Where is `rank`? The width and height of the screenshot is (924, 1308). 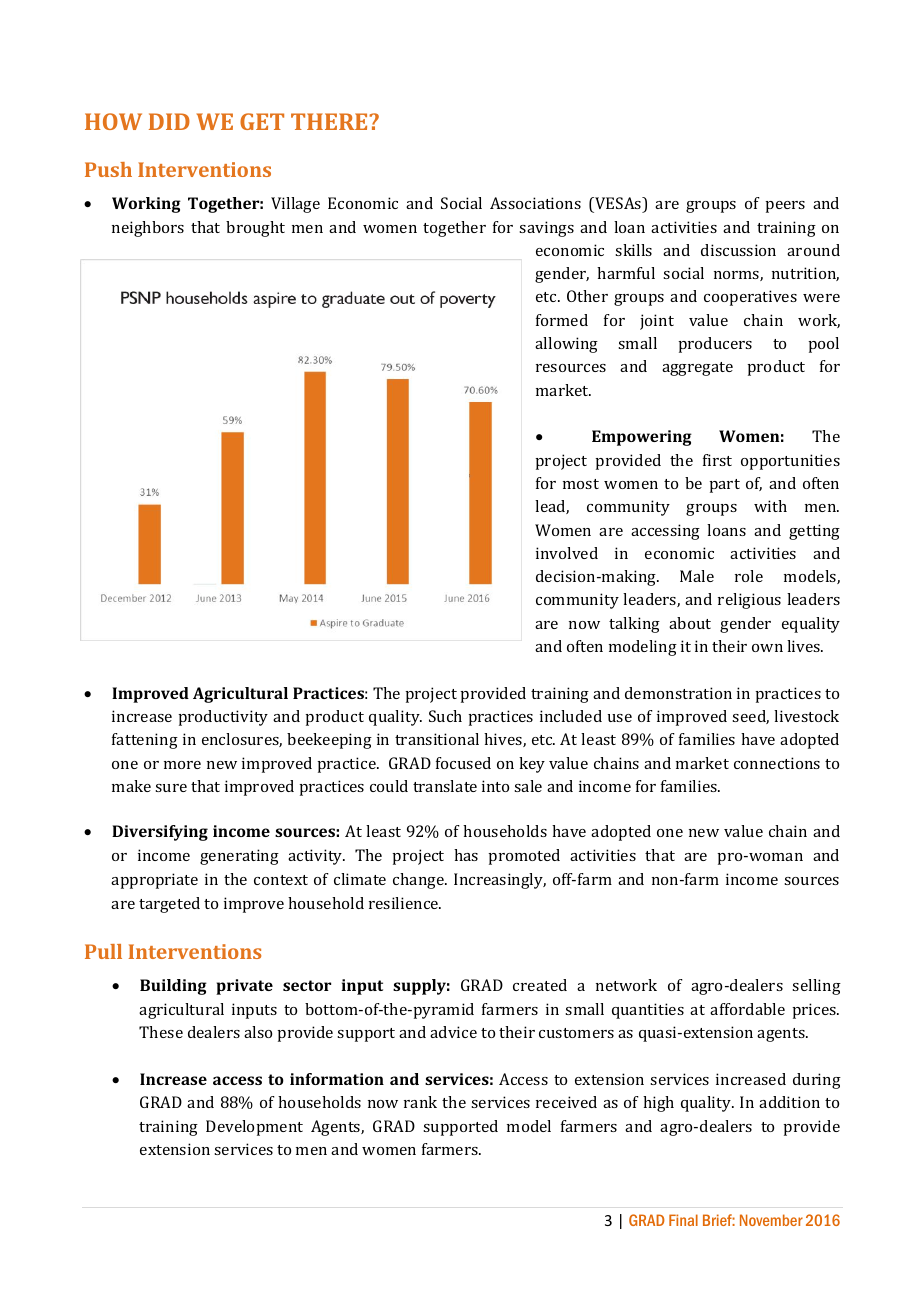 rank is located at coordinates (420, 1102).
